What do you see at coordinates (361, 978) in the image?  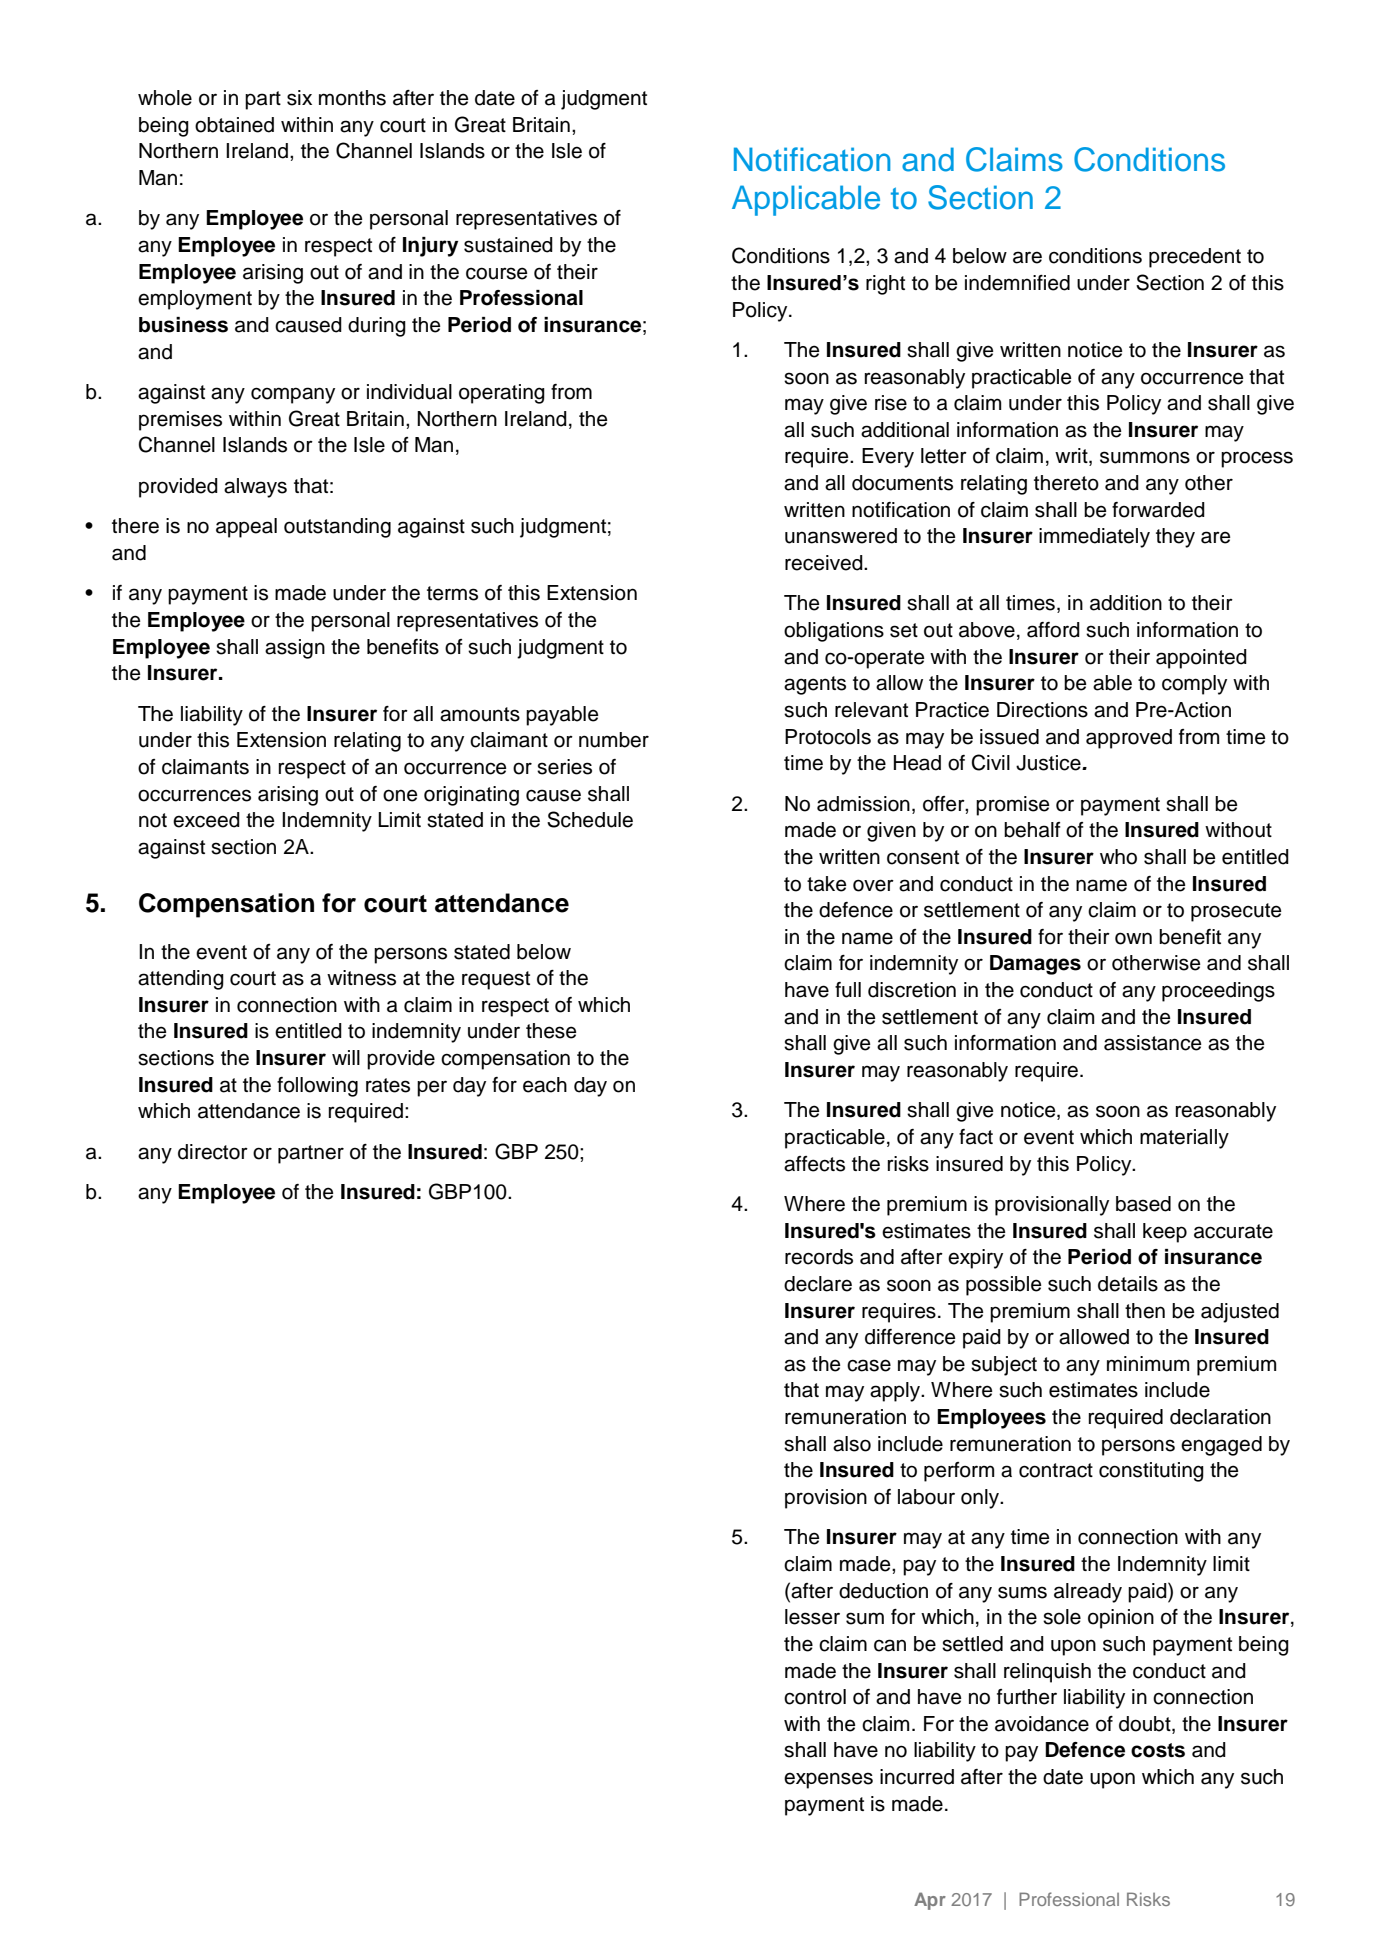 I see `witness` at bounding box center [361, 978].
